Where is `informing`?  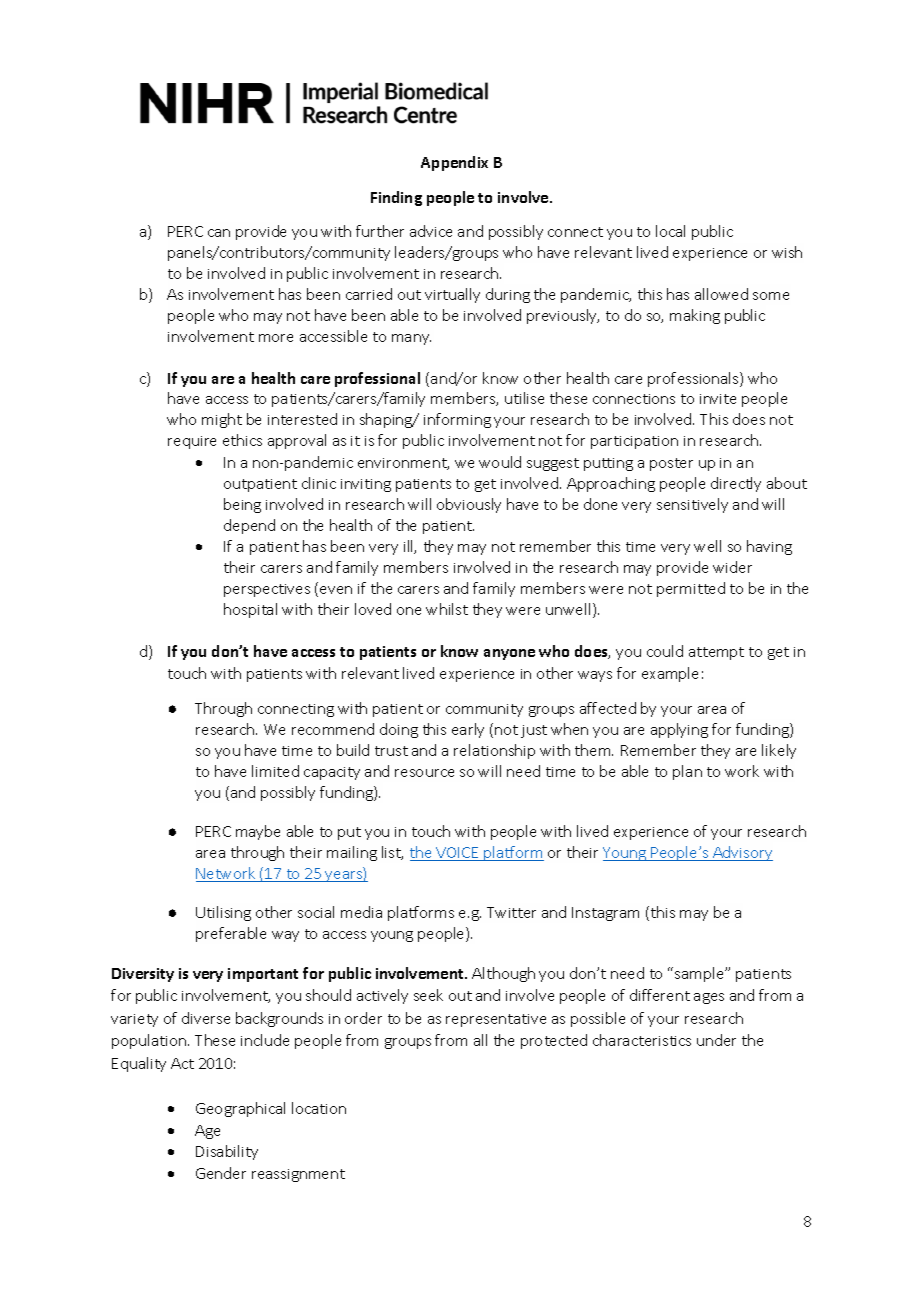 informing is located at coordinates (457, 420).
